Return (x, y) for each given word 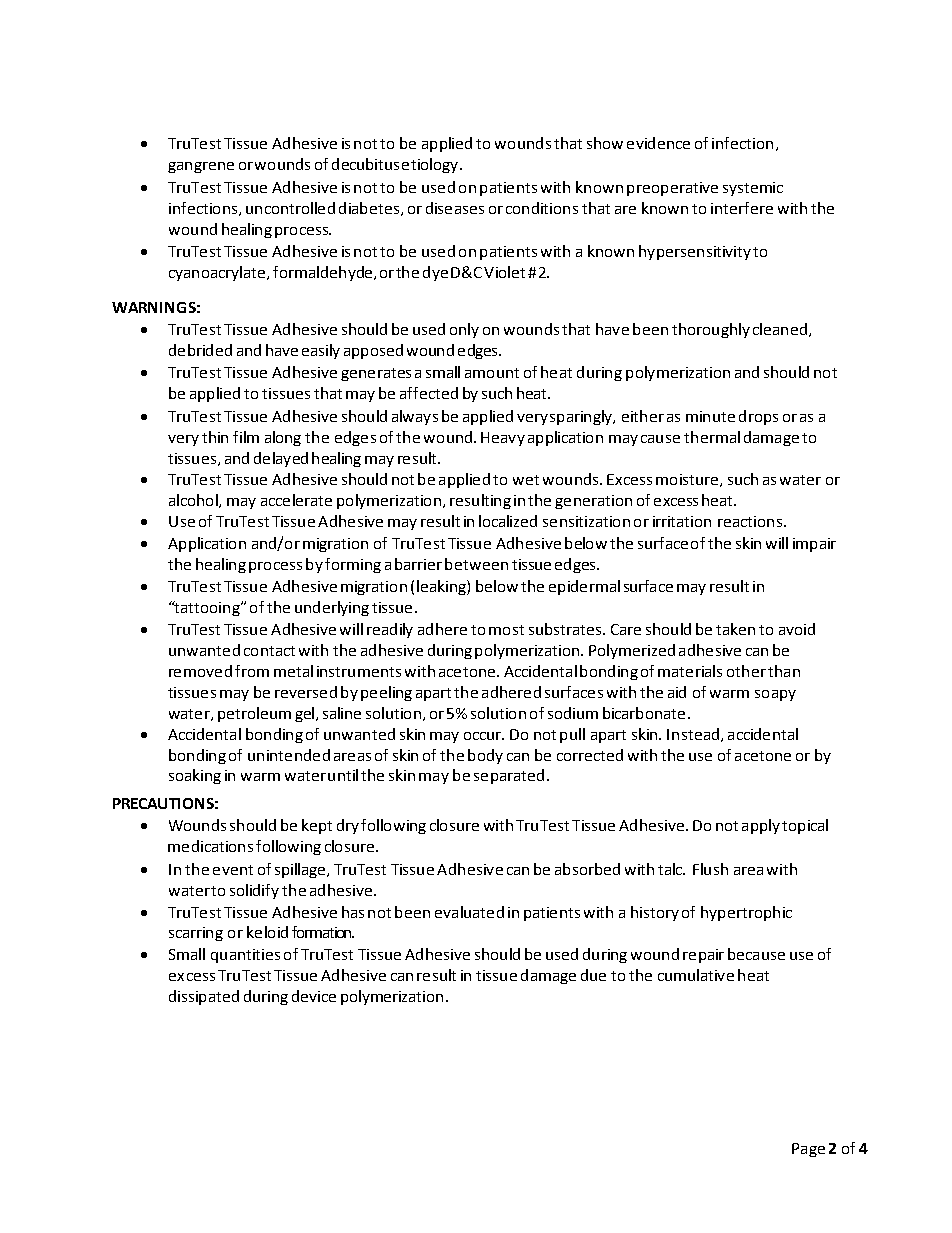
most (506, 630)
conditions (542, 208)
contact (269, 651)
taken (735, 629)
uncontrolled (290, 208)
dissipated (204, 997)
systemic (753, 189)
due (593, 975)
